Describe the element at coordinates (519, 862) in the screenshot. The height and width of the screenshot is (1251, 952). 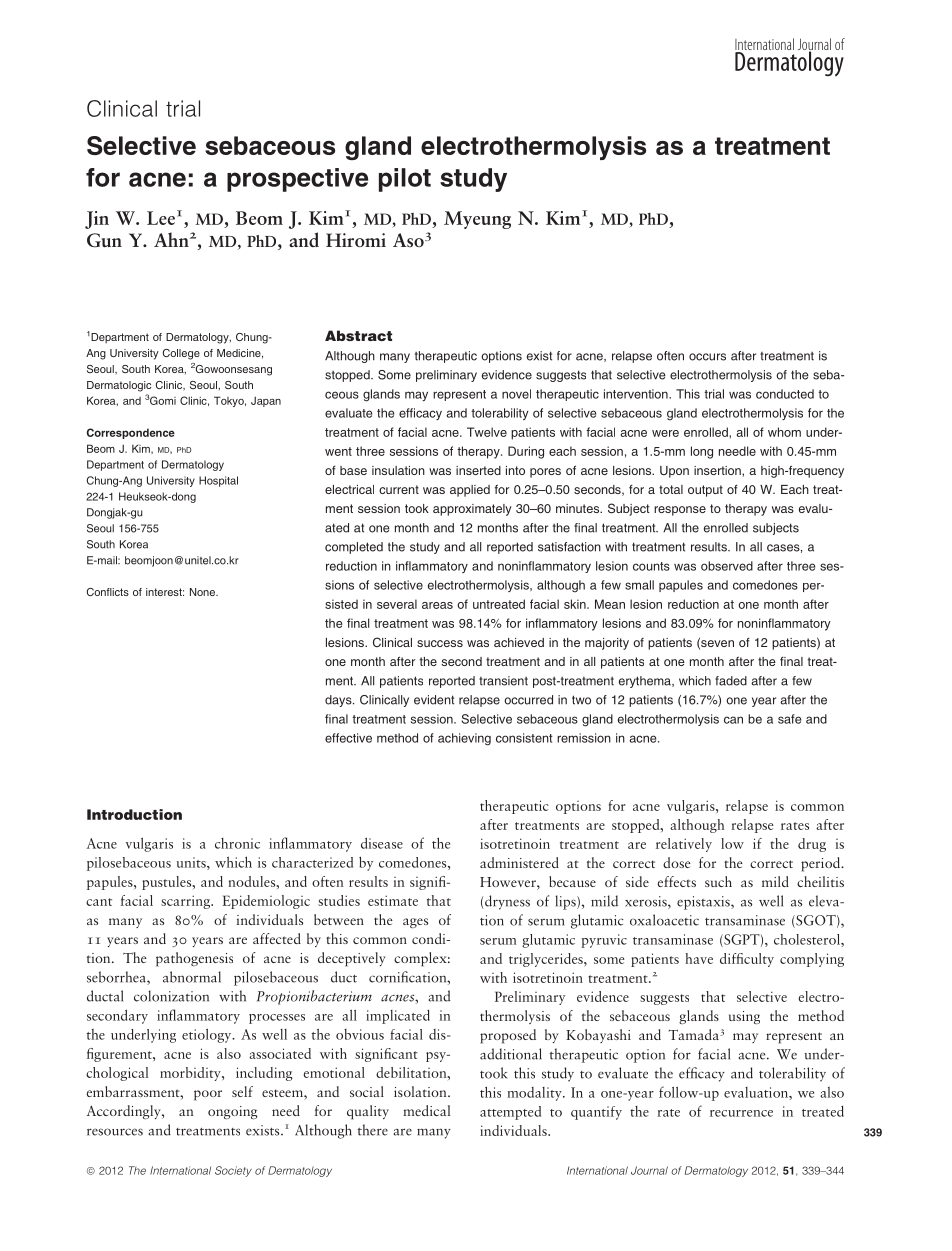
I see `administered` at that location.
